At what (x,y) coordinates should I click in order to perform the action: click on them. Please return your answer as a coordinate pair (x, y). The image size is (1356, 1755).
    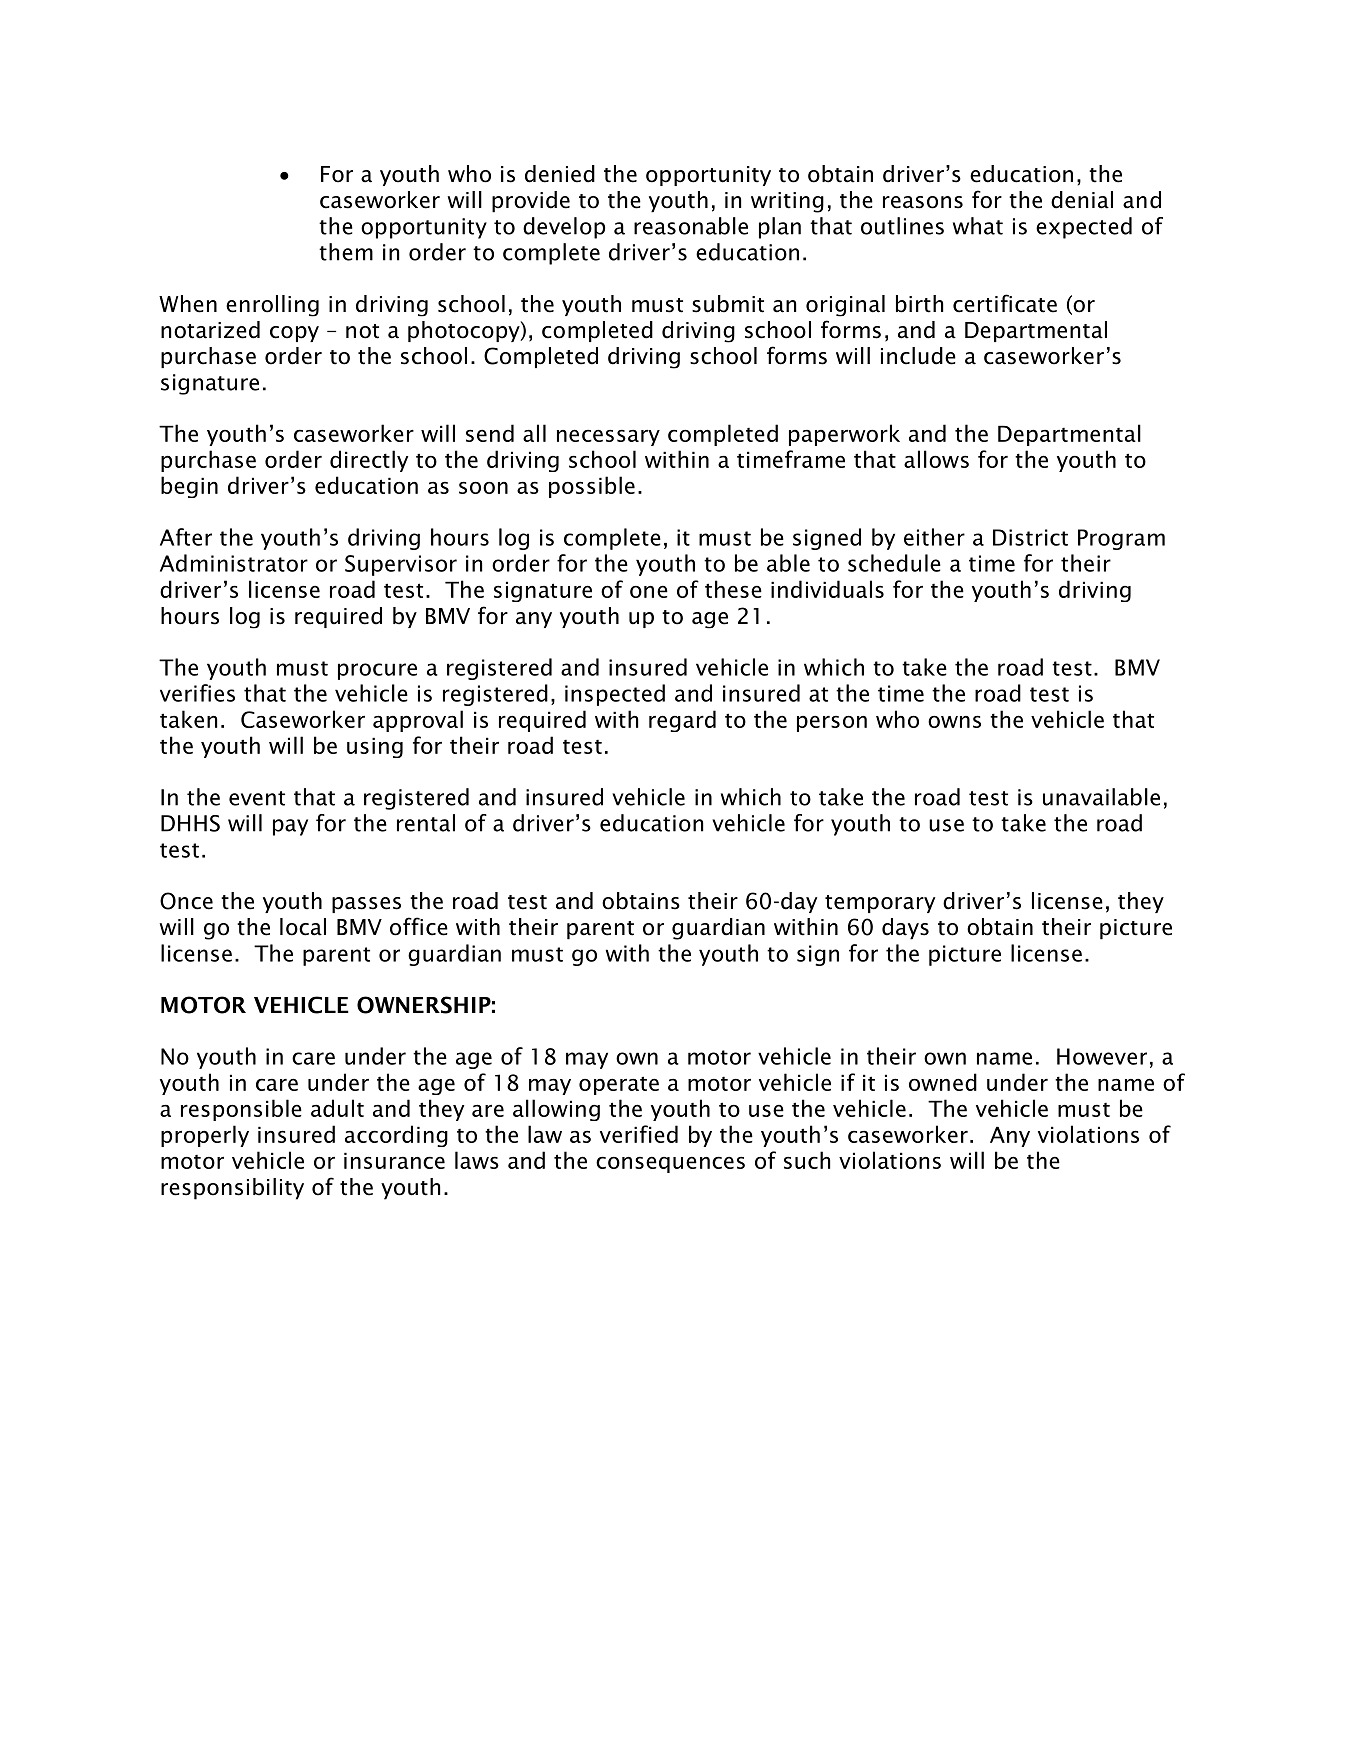
    Looking at the image, I should click on (346, 252).
